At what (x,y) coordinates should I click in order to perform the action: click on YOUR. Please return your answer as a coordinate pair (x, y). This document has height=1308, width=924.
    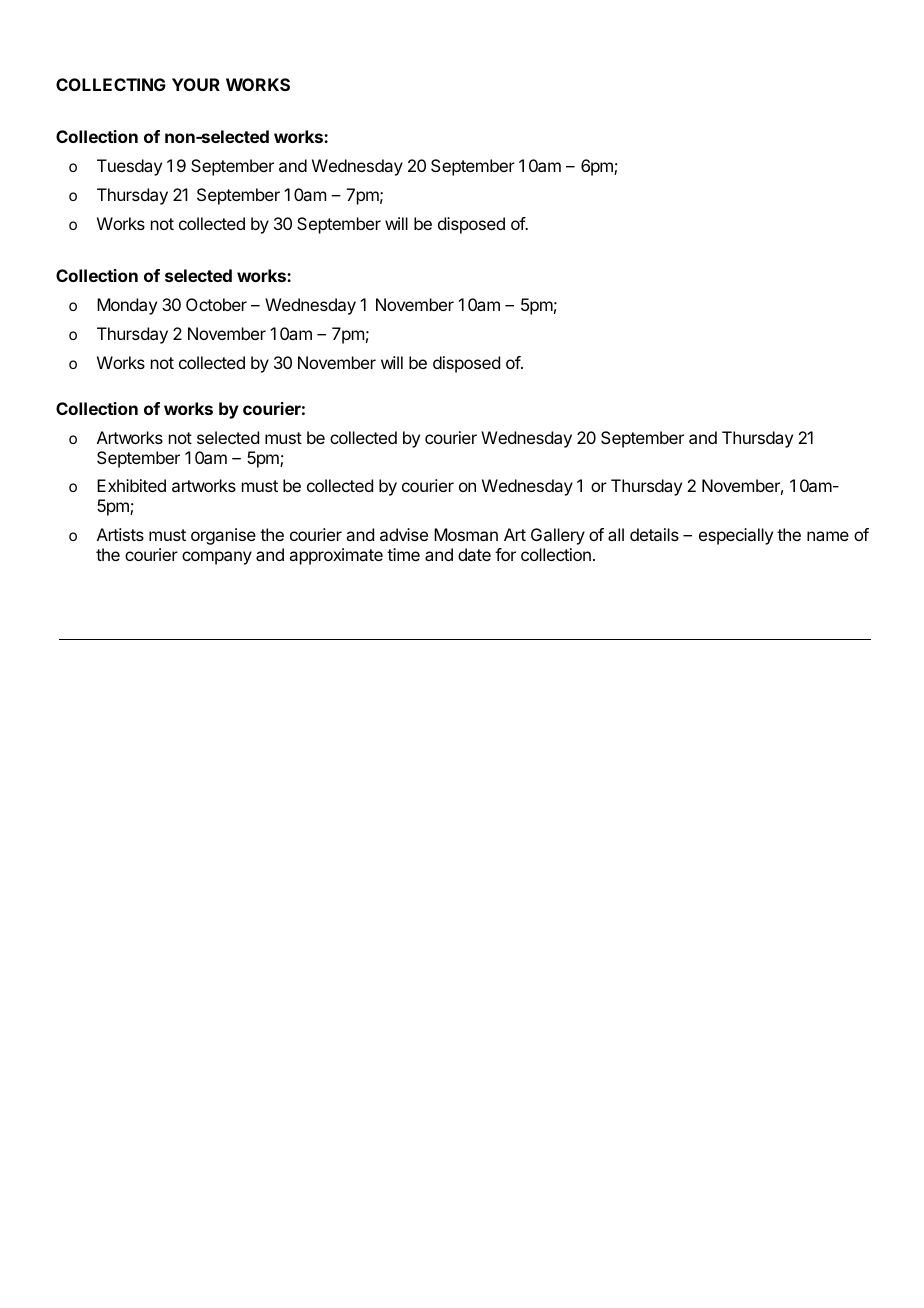
    Looking at the image, I should click on (196, 84).
